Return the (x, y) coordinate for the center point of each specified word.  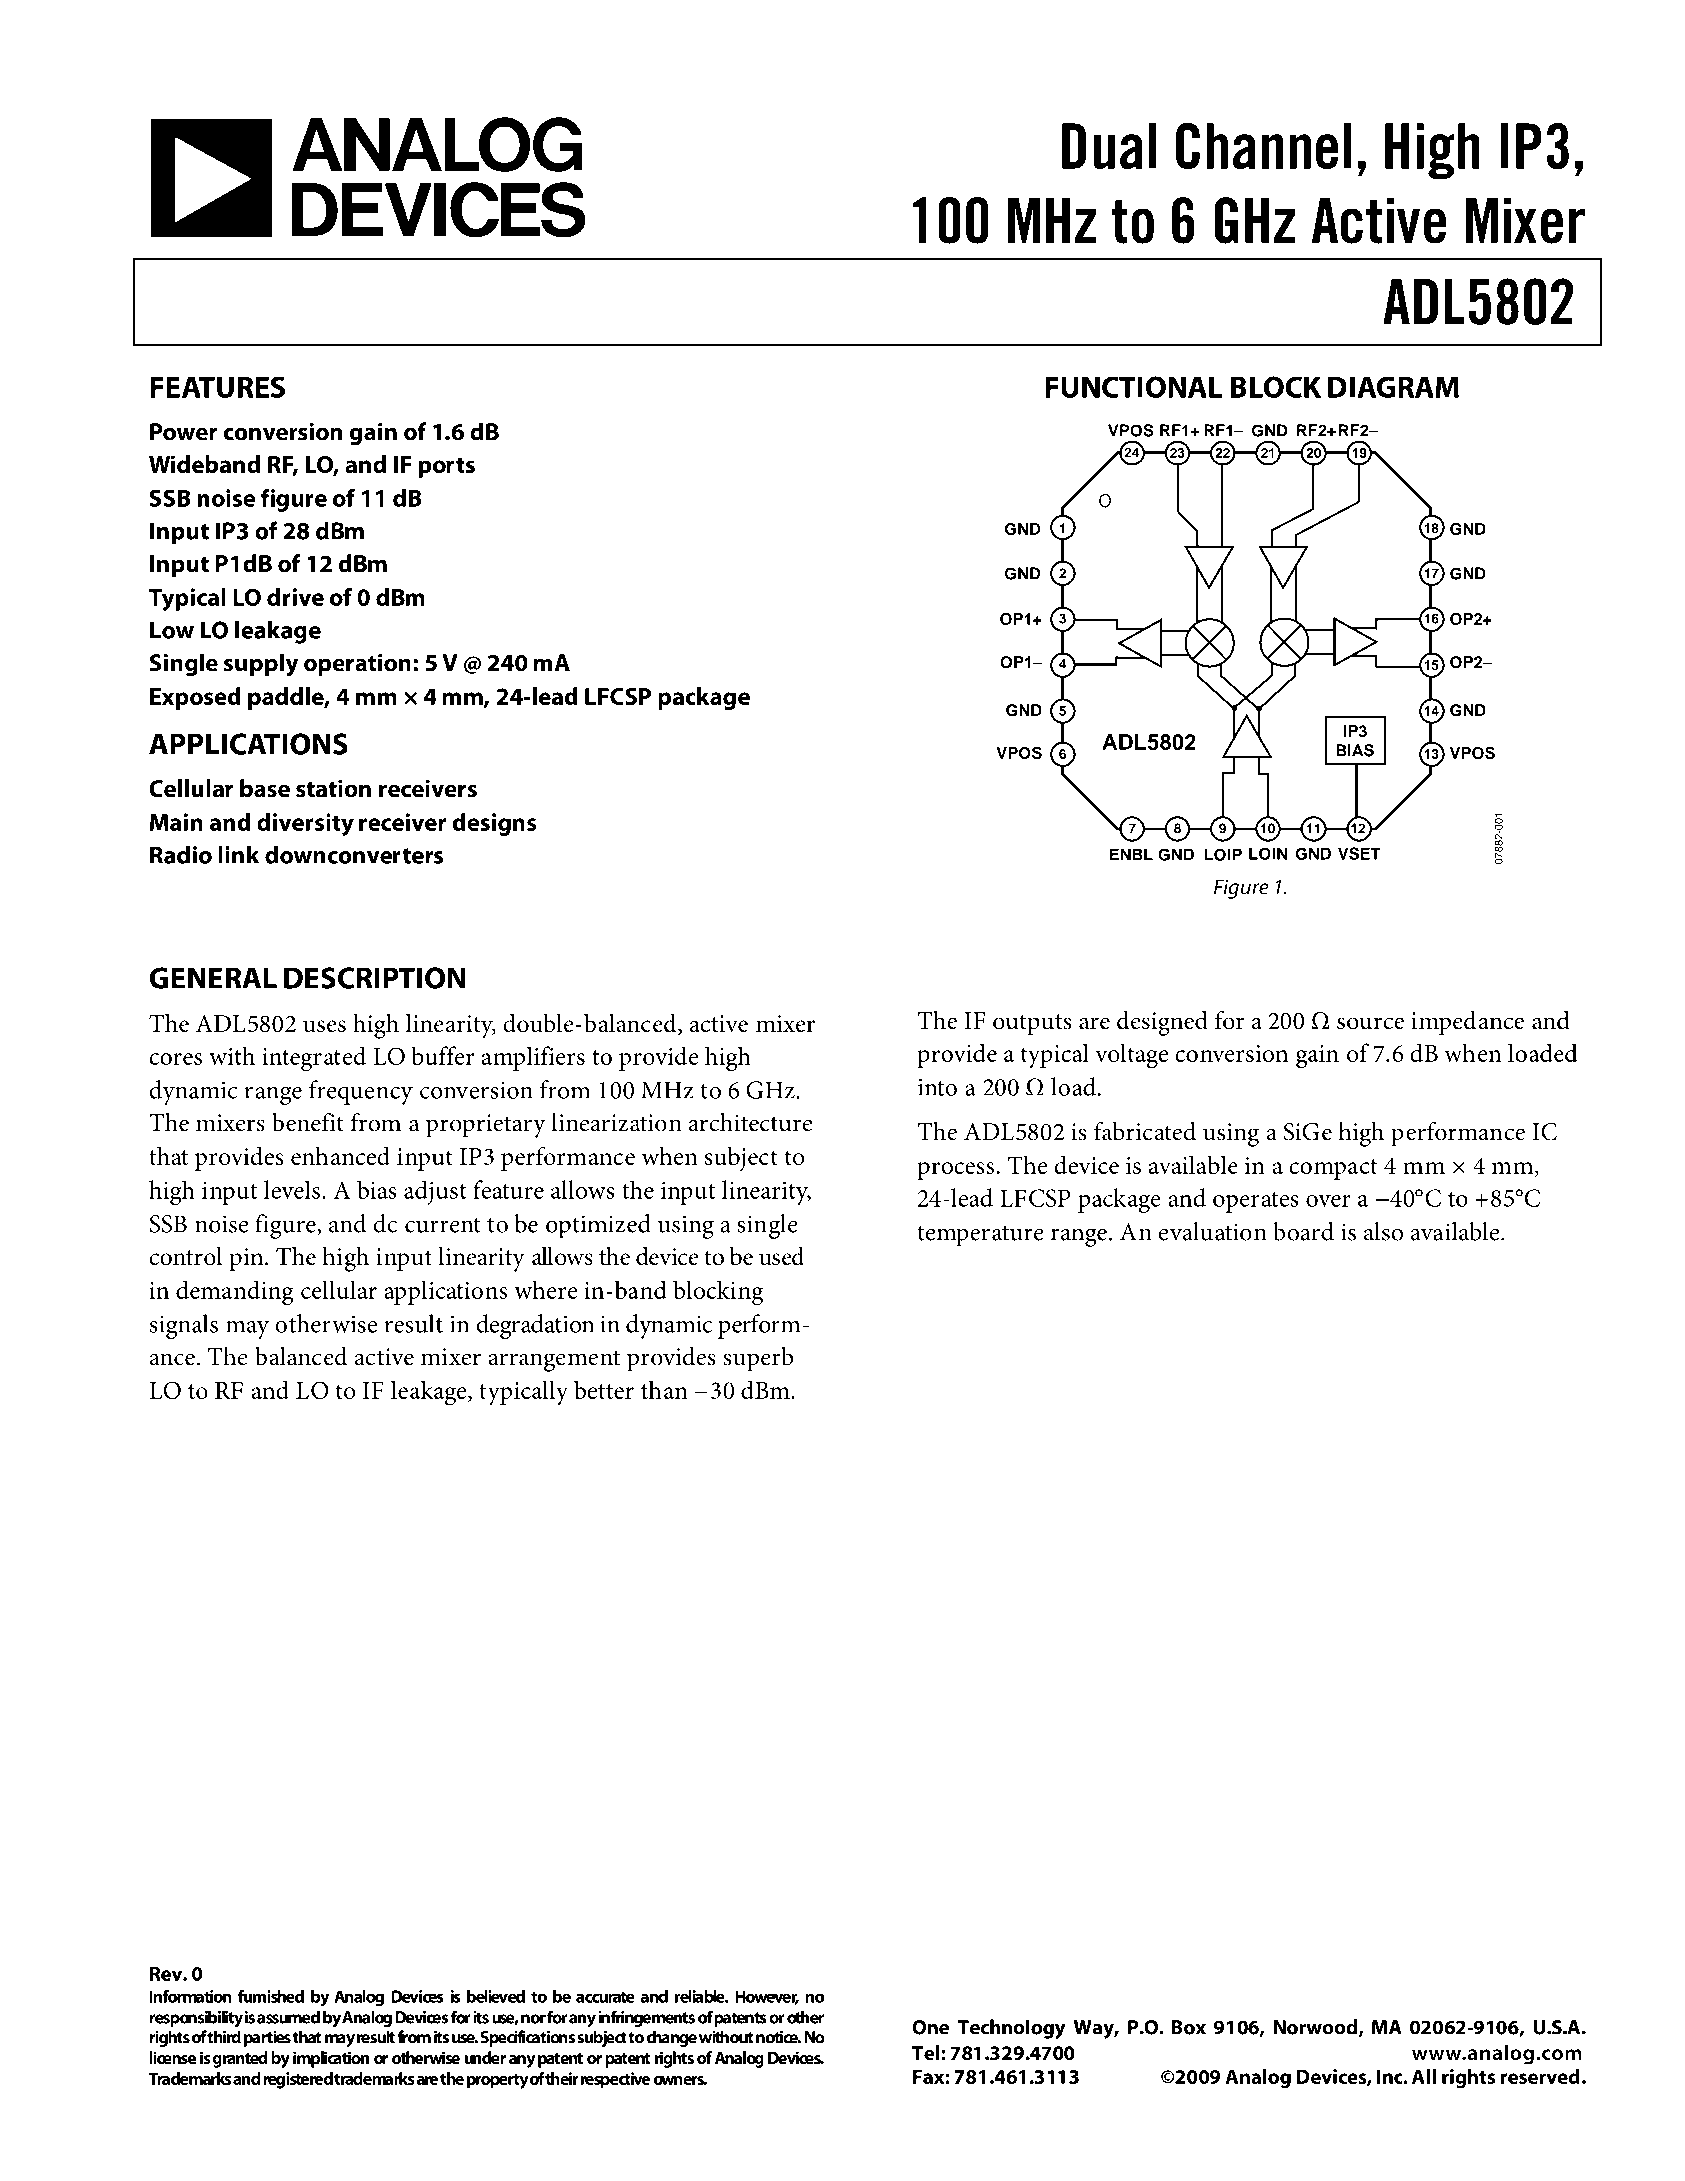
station (333, 788)
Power (183, 432)
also (1383, 1231)
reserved (1540, 2076)
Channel (1264, 146)
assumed (288, 2017)
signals (184, 1326)
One (930, 2027)
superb (758, 1359)
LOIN (1268, 853)
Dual (1109, 146)
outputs (1032, 1025)
